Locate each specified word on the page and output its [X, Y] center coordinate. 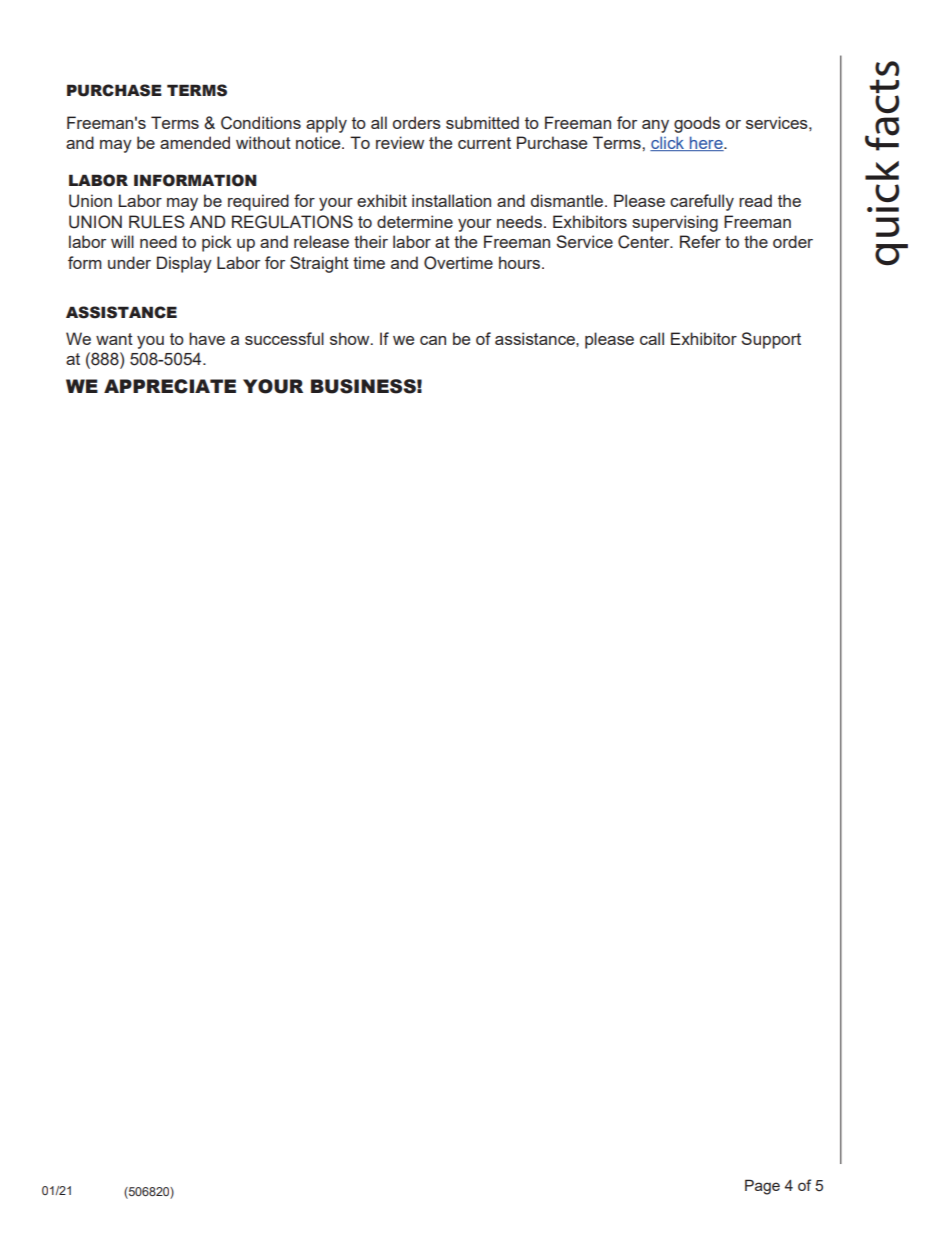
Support [771, 340]
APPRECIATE [170, 386]
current [484, 143]
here [706, 143]
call [652, 338]
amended [195, 142]
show [351, 338]
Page [762, 1187]
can [433, 340]
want [114, 339]
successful [284, 338]
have [207, 338]
